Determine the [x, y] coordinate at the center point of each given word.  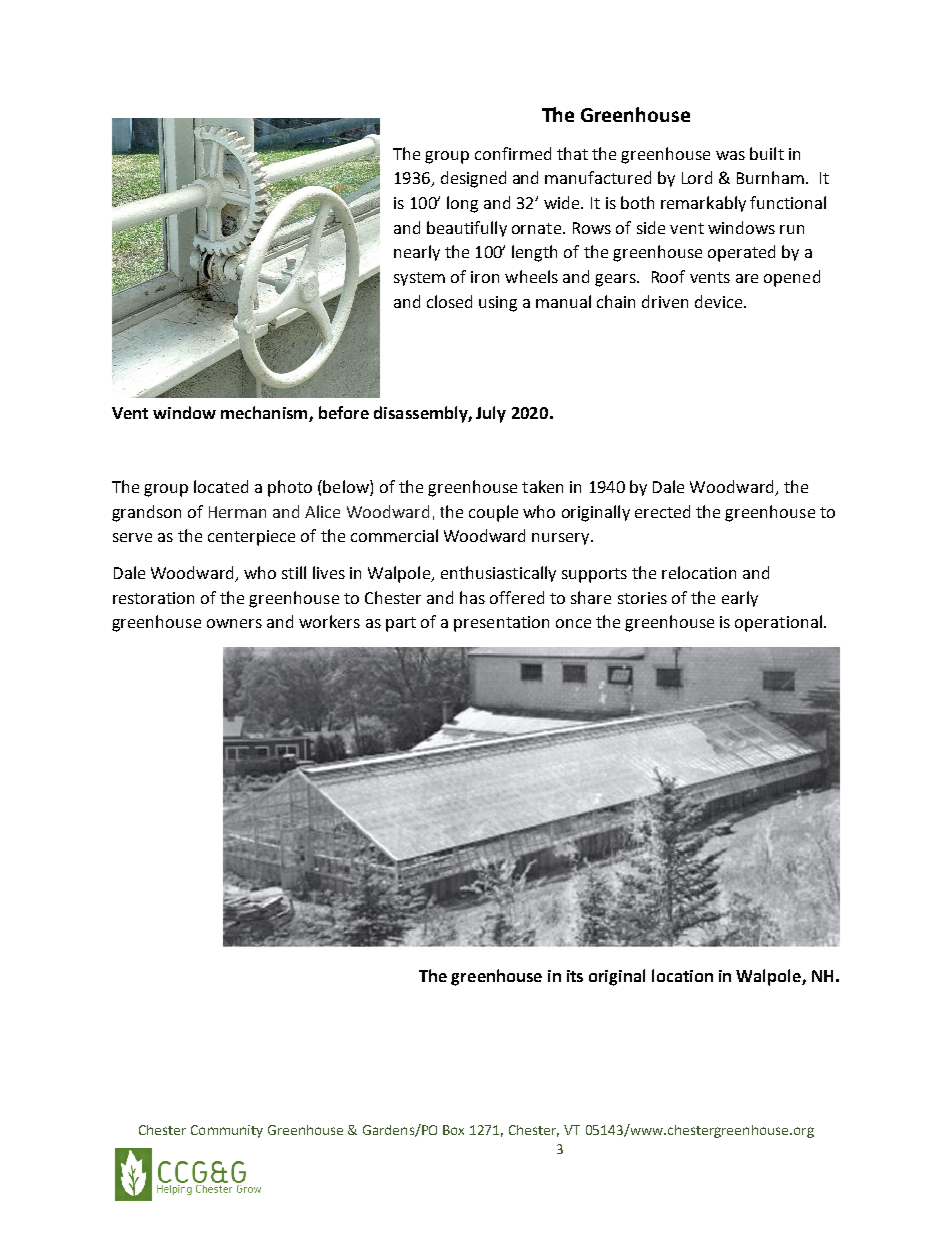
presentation [501, 624]
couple [493, 513]
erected [662, 511]
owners [234, 623]
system [419, 279]
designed [473, 179]
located [221, 486]
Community [227, 1131]
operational [778, 623]
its [575, 976]
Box [453, 1130]
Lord [697, 177]
